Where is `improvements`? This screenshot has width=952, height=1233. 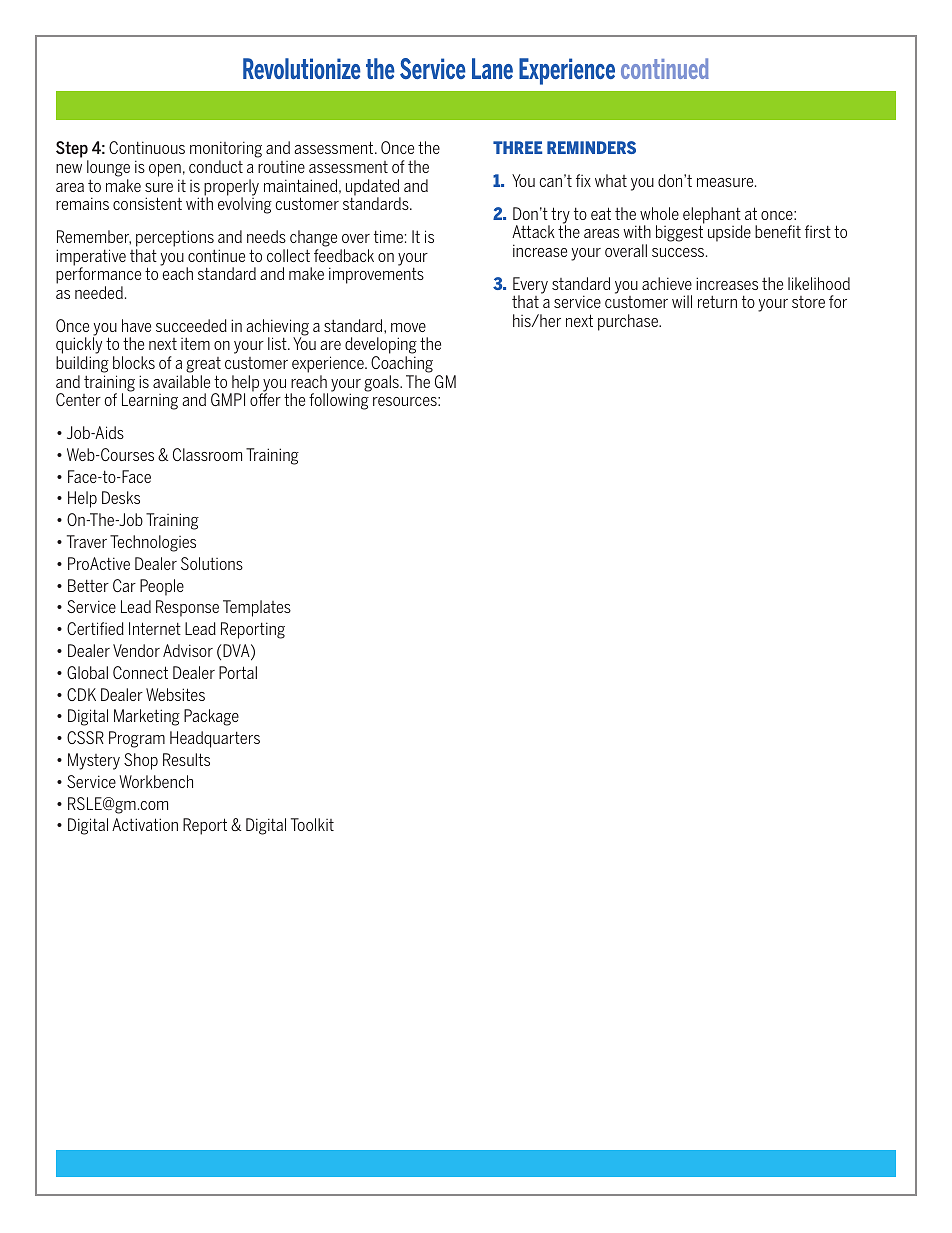
improvements is located at coordinates (376, 275).
